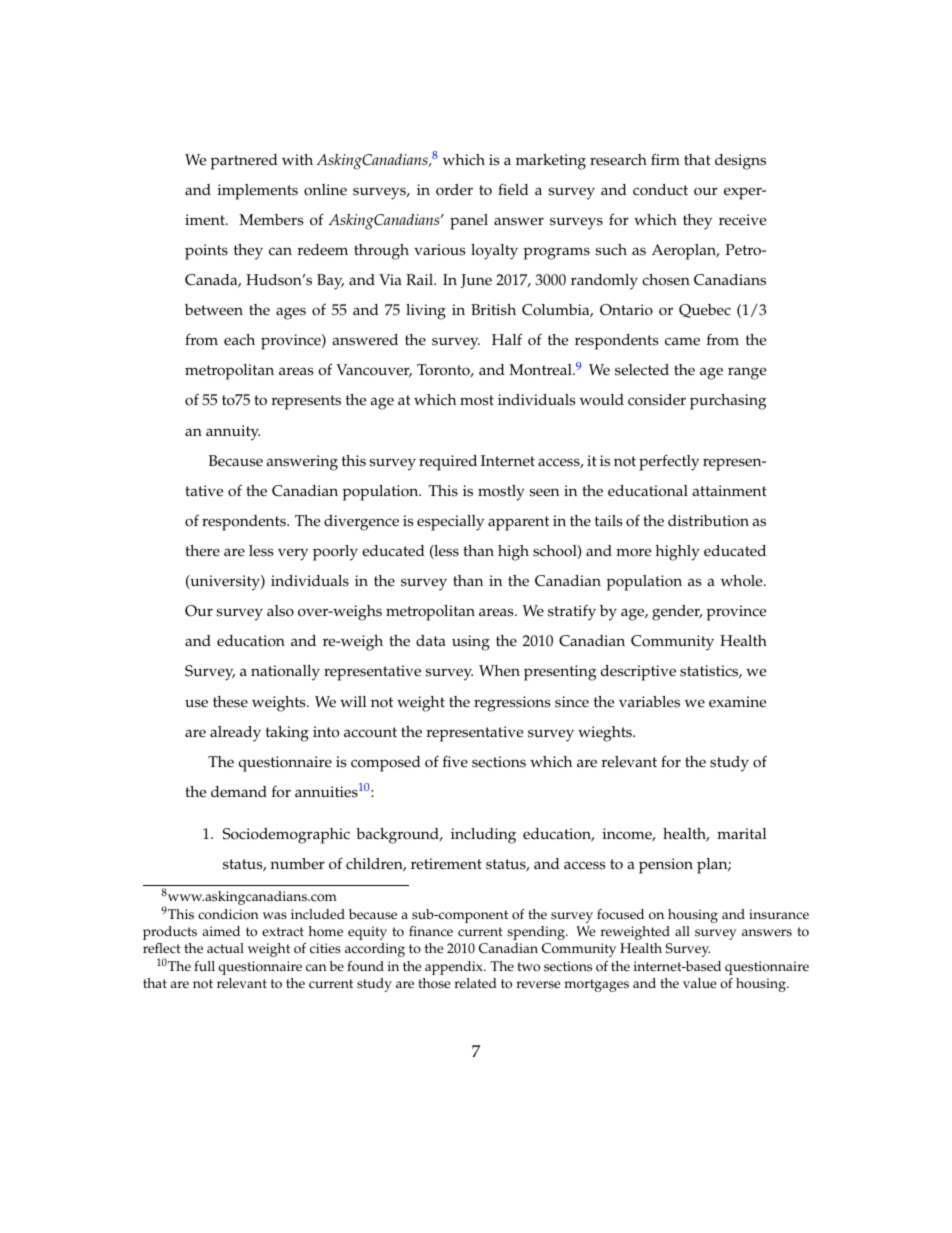 This page has width=952, height=1233. Describe the element at coordinates (450, 523) in the page. I see `especially` at that location.
